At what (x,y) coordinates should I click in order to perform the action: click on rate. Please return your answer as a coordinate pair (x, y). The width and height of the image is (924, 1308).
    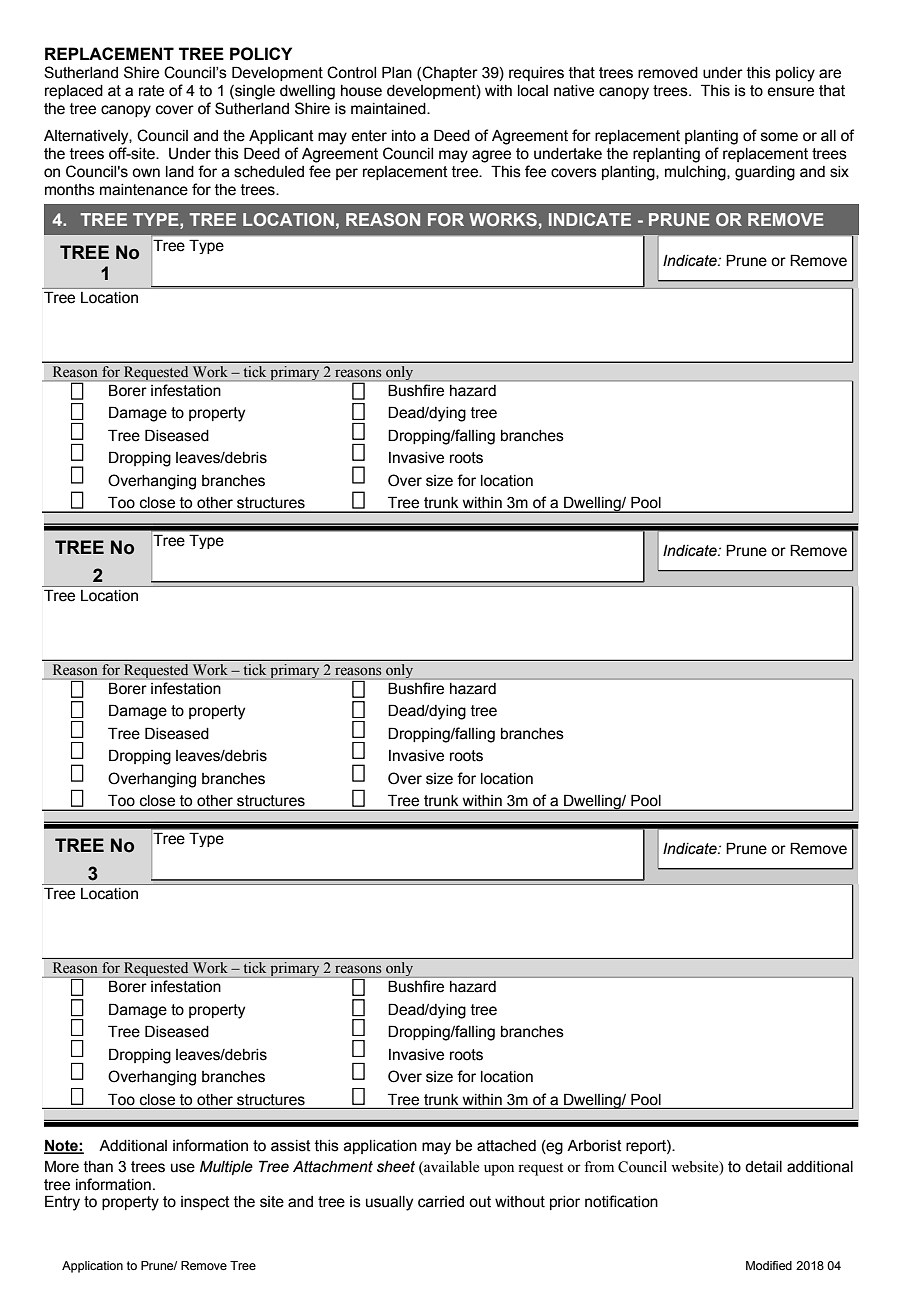
    Looking at the image, I should click on (151, 91).
